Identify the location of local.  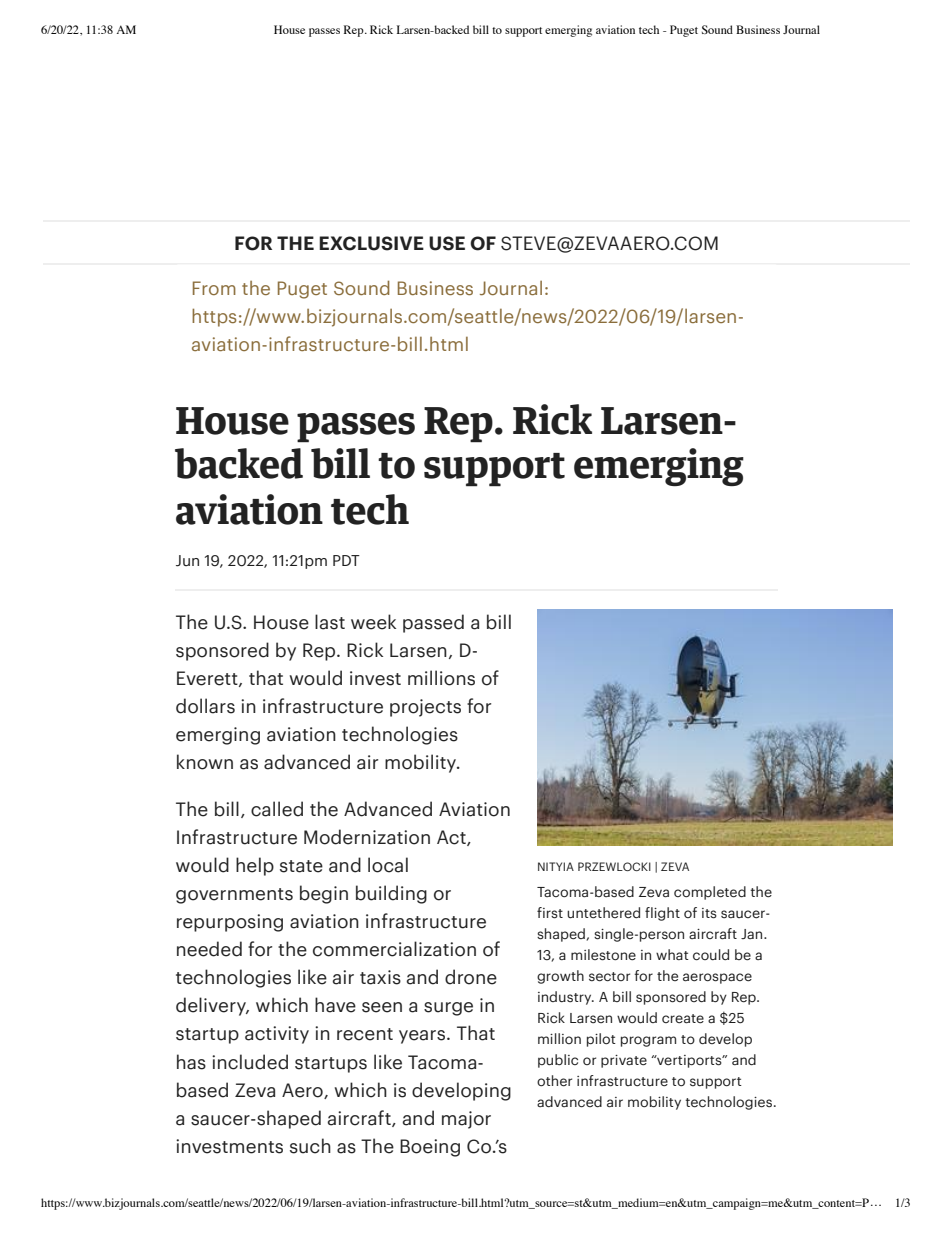
(388, 865).
